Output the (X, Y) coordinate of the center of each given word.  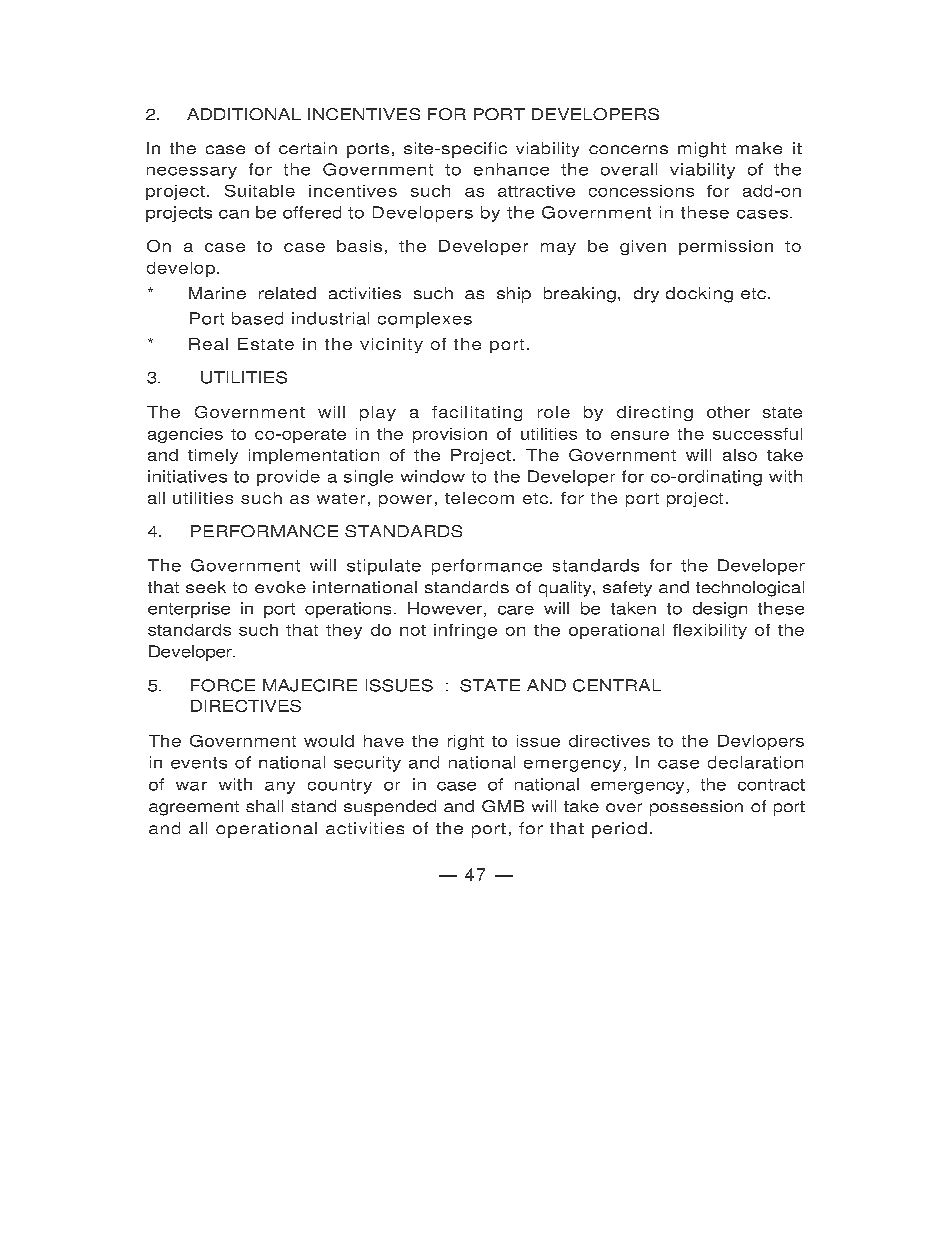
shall (264, 806)
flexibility (710, 631)
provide (288, 478)
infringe (465, 631)
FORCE (223, 685)
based (257, 318)
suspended (390, 808)
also (740, 455)
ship (514, 295)
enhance (511, 169)
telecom (479, 498)
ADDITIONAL (244, 114)
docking (699, 295)
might (702, 150)
